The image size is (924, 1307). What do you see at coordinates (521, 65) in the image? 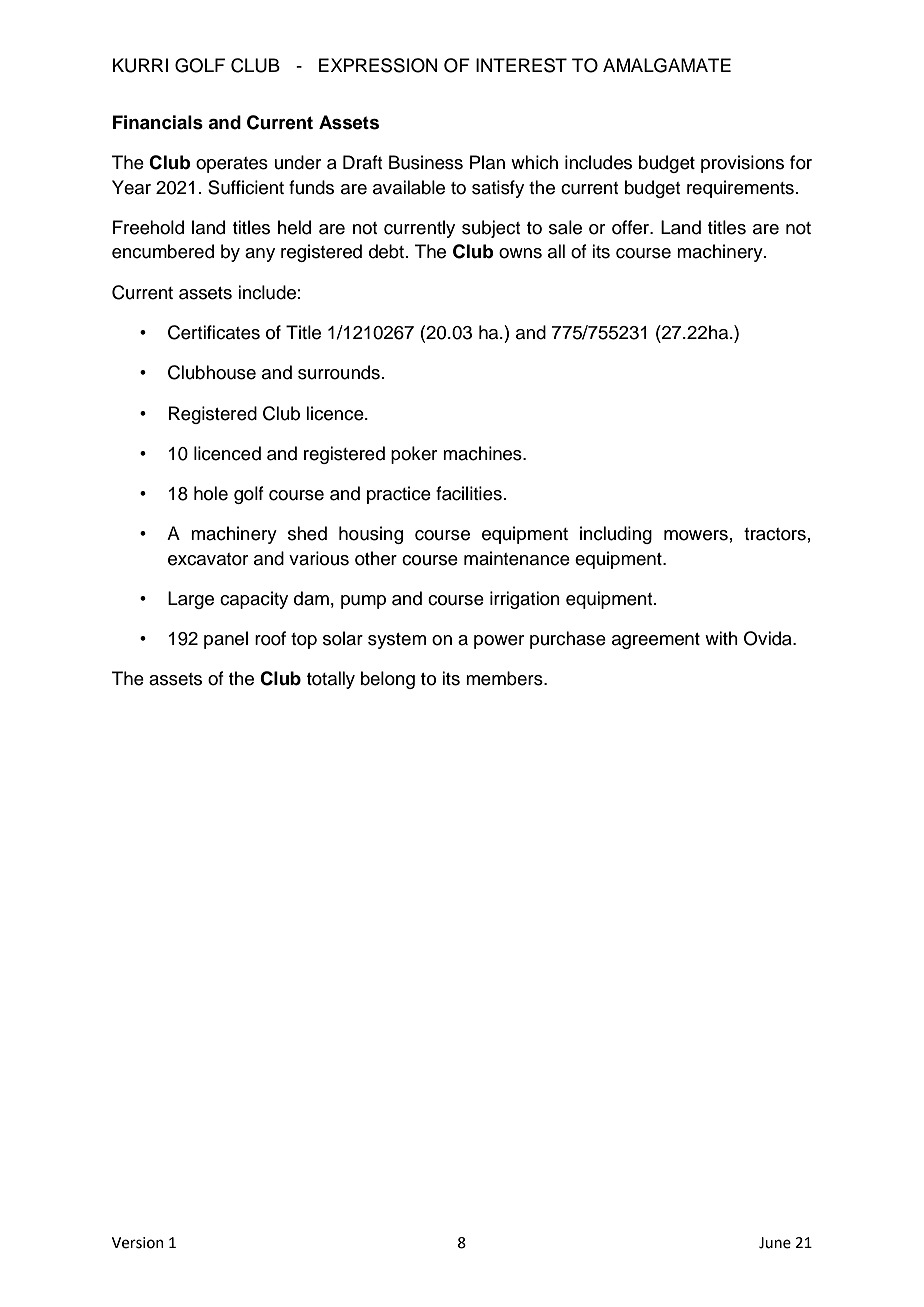
I see `INTEREST` at bounding box center [521, 65].
